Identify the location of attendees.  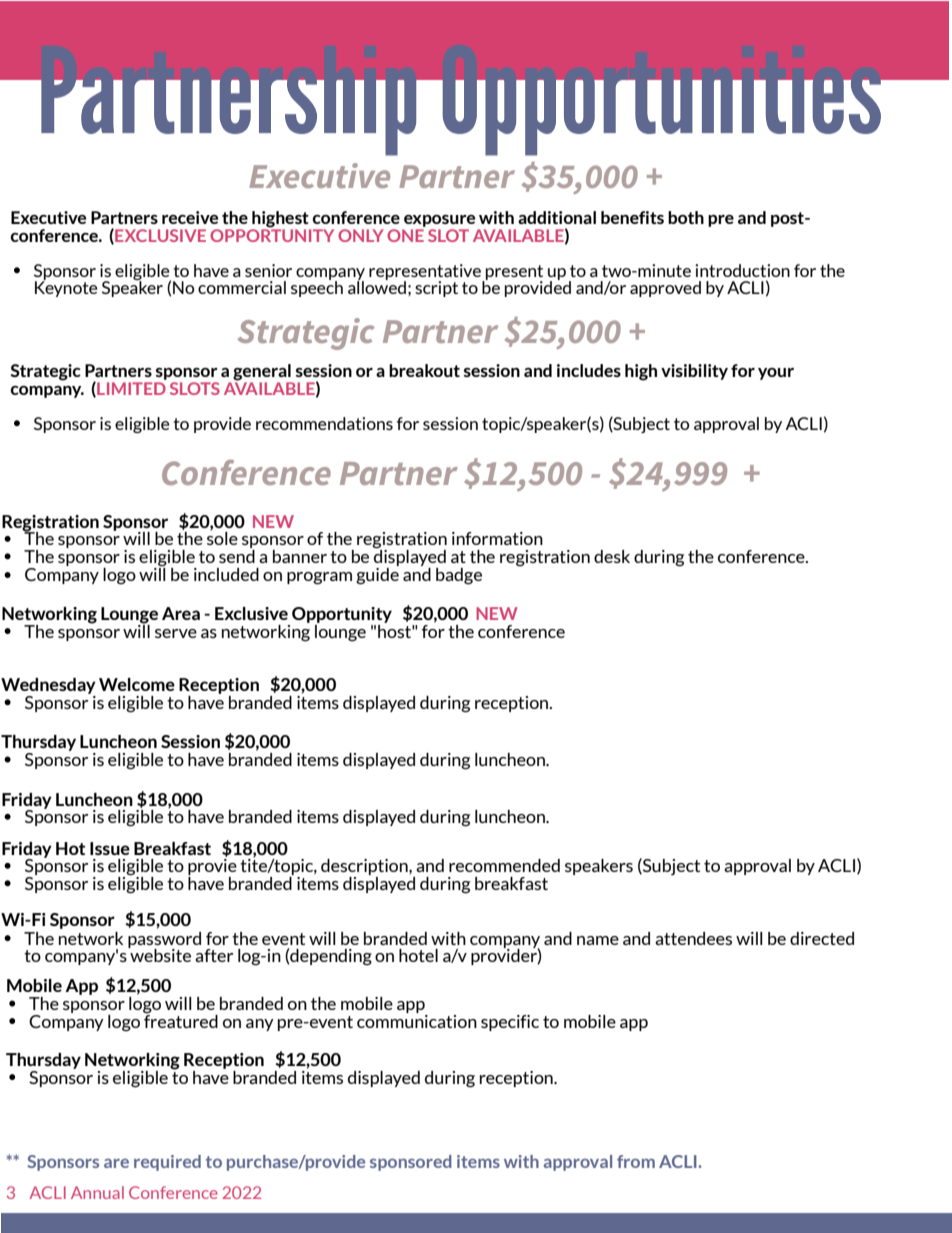
(693, 938).
